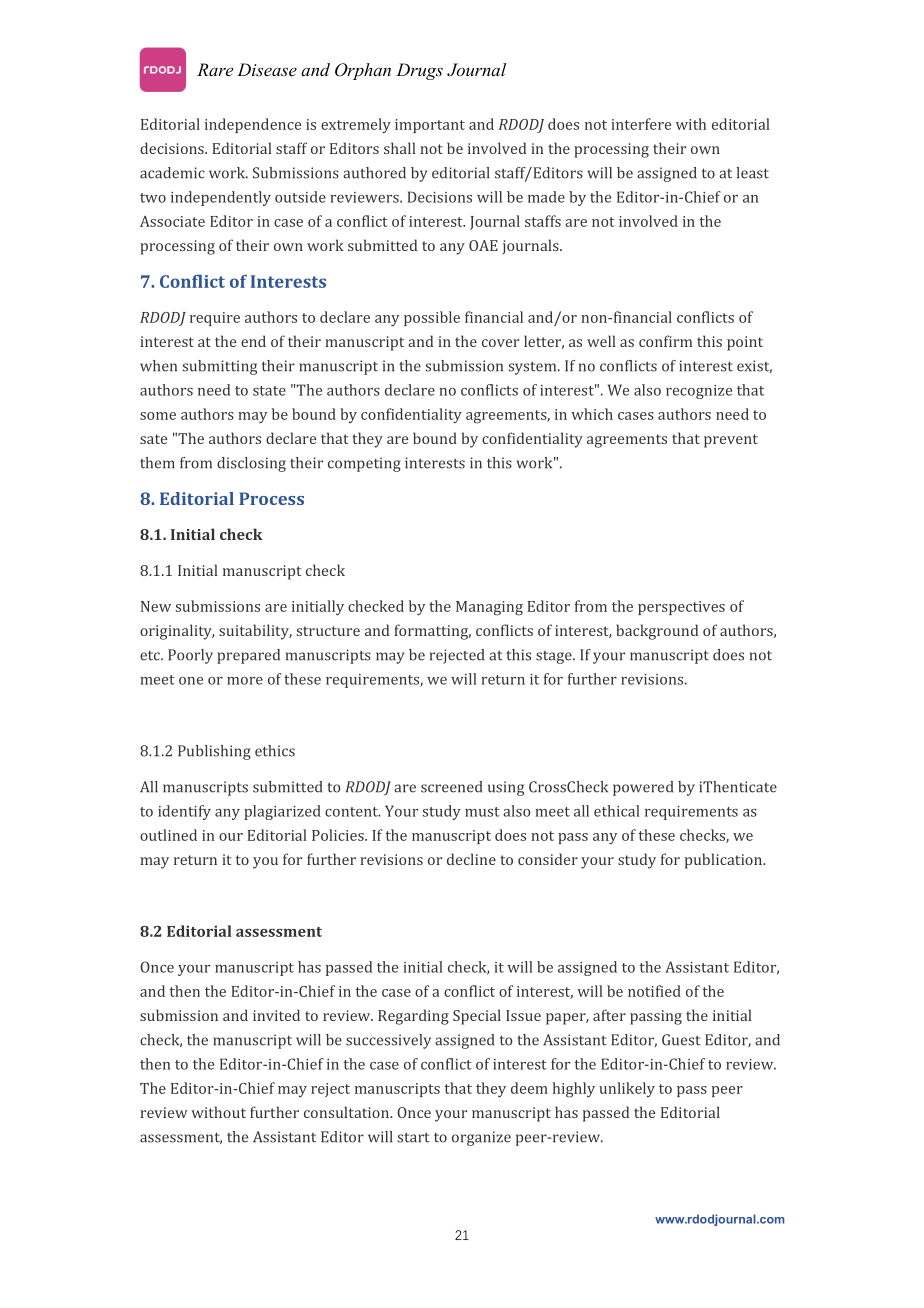 The image size is (924, 1308). Describe the element at coordinates (471, 859) in the page. I see `decline` at that location.
